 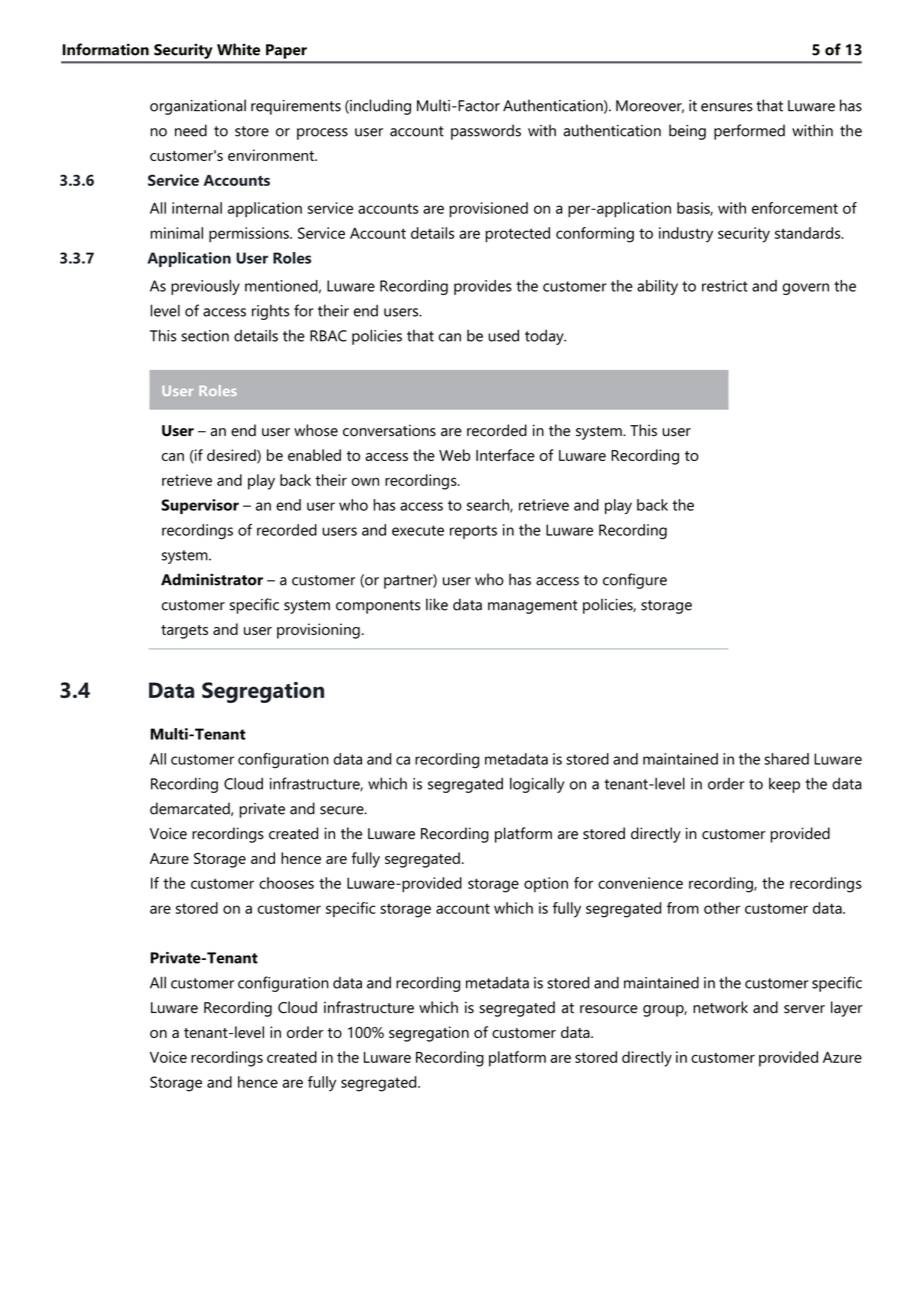 What do you see at coordinates (286, 883) in the document?
I see `chooses` at bounding box center [286, 883].
